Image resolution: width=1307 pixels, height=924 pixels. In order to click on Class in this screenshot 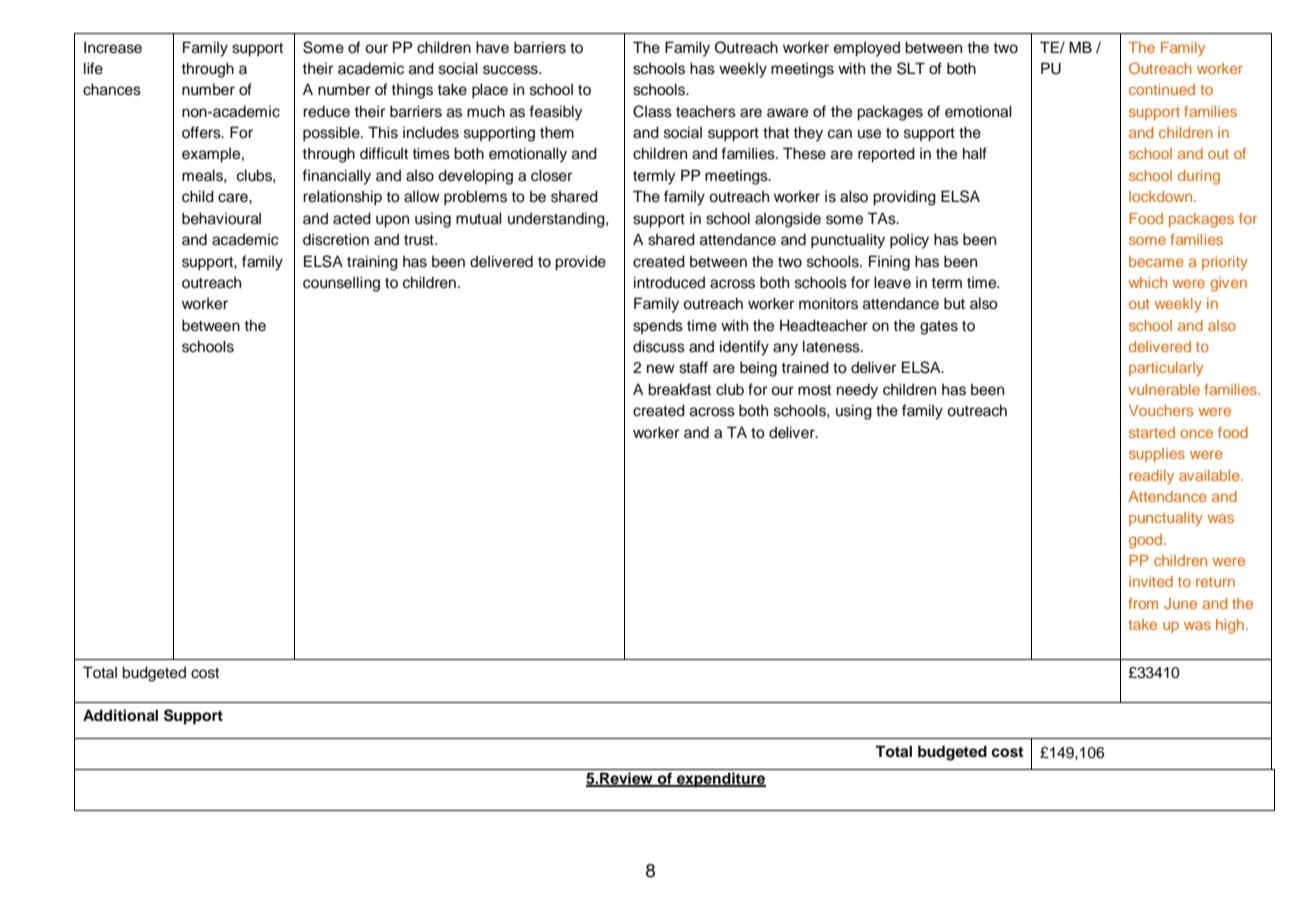, I will do `click(652, 111)`.
